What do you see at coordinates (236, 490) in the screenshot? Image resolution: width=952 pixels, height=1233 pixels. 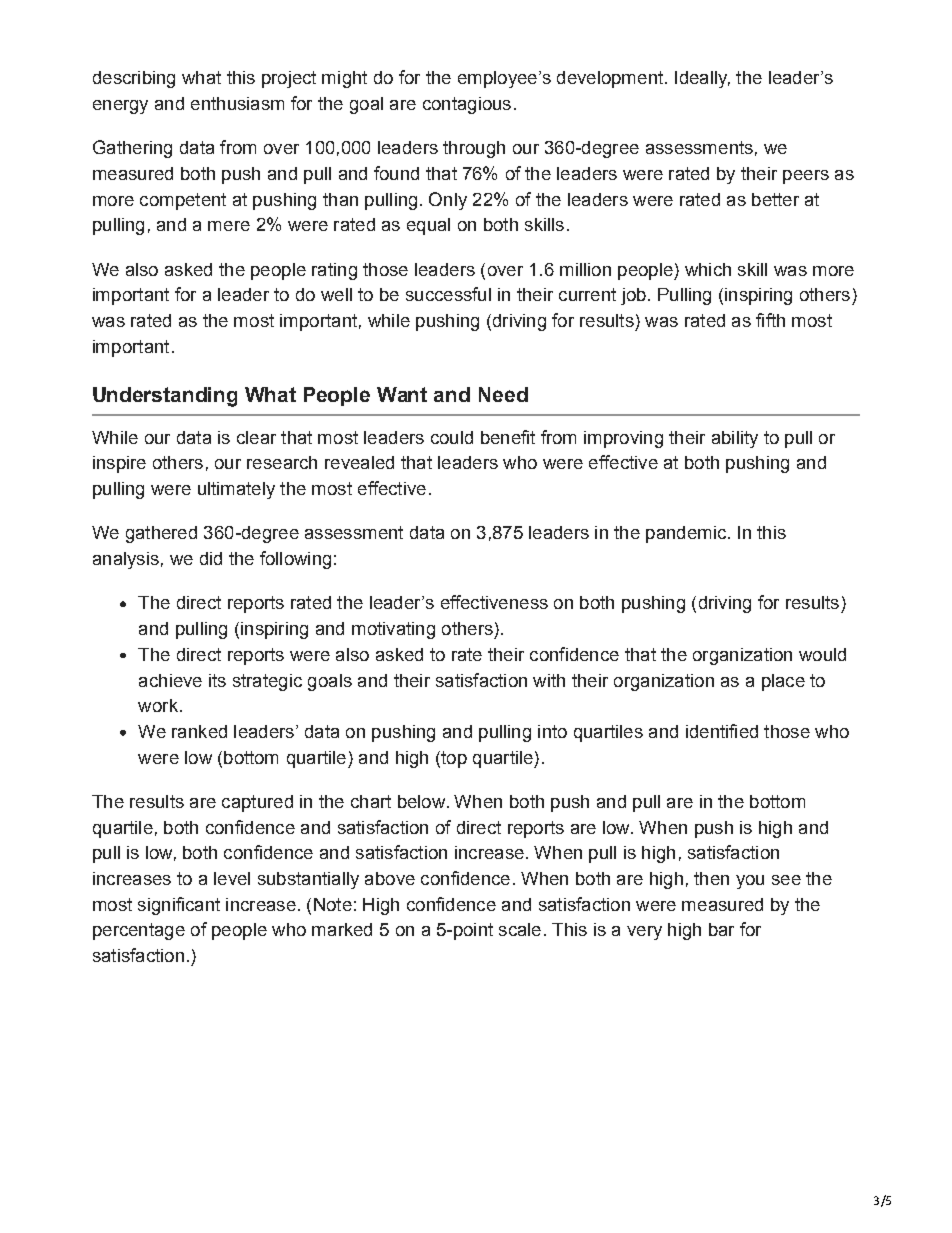 I see `ultimately` at bounding box center [236, 490].
